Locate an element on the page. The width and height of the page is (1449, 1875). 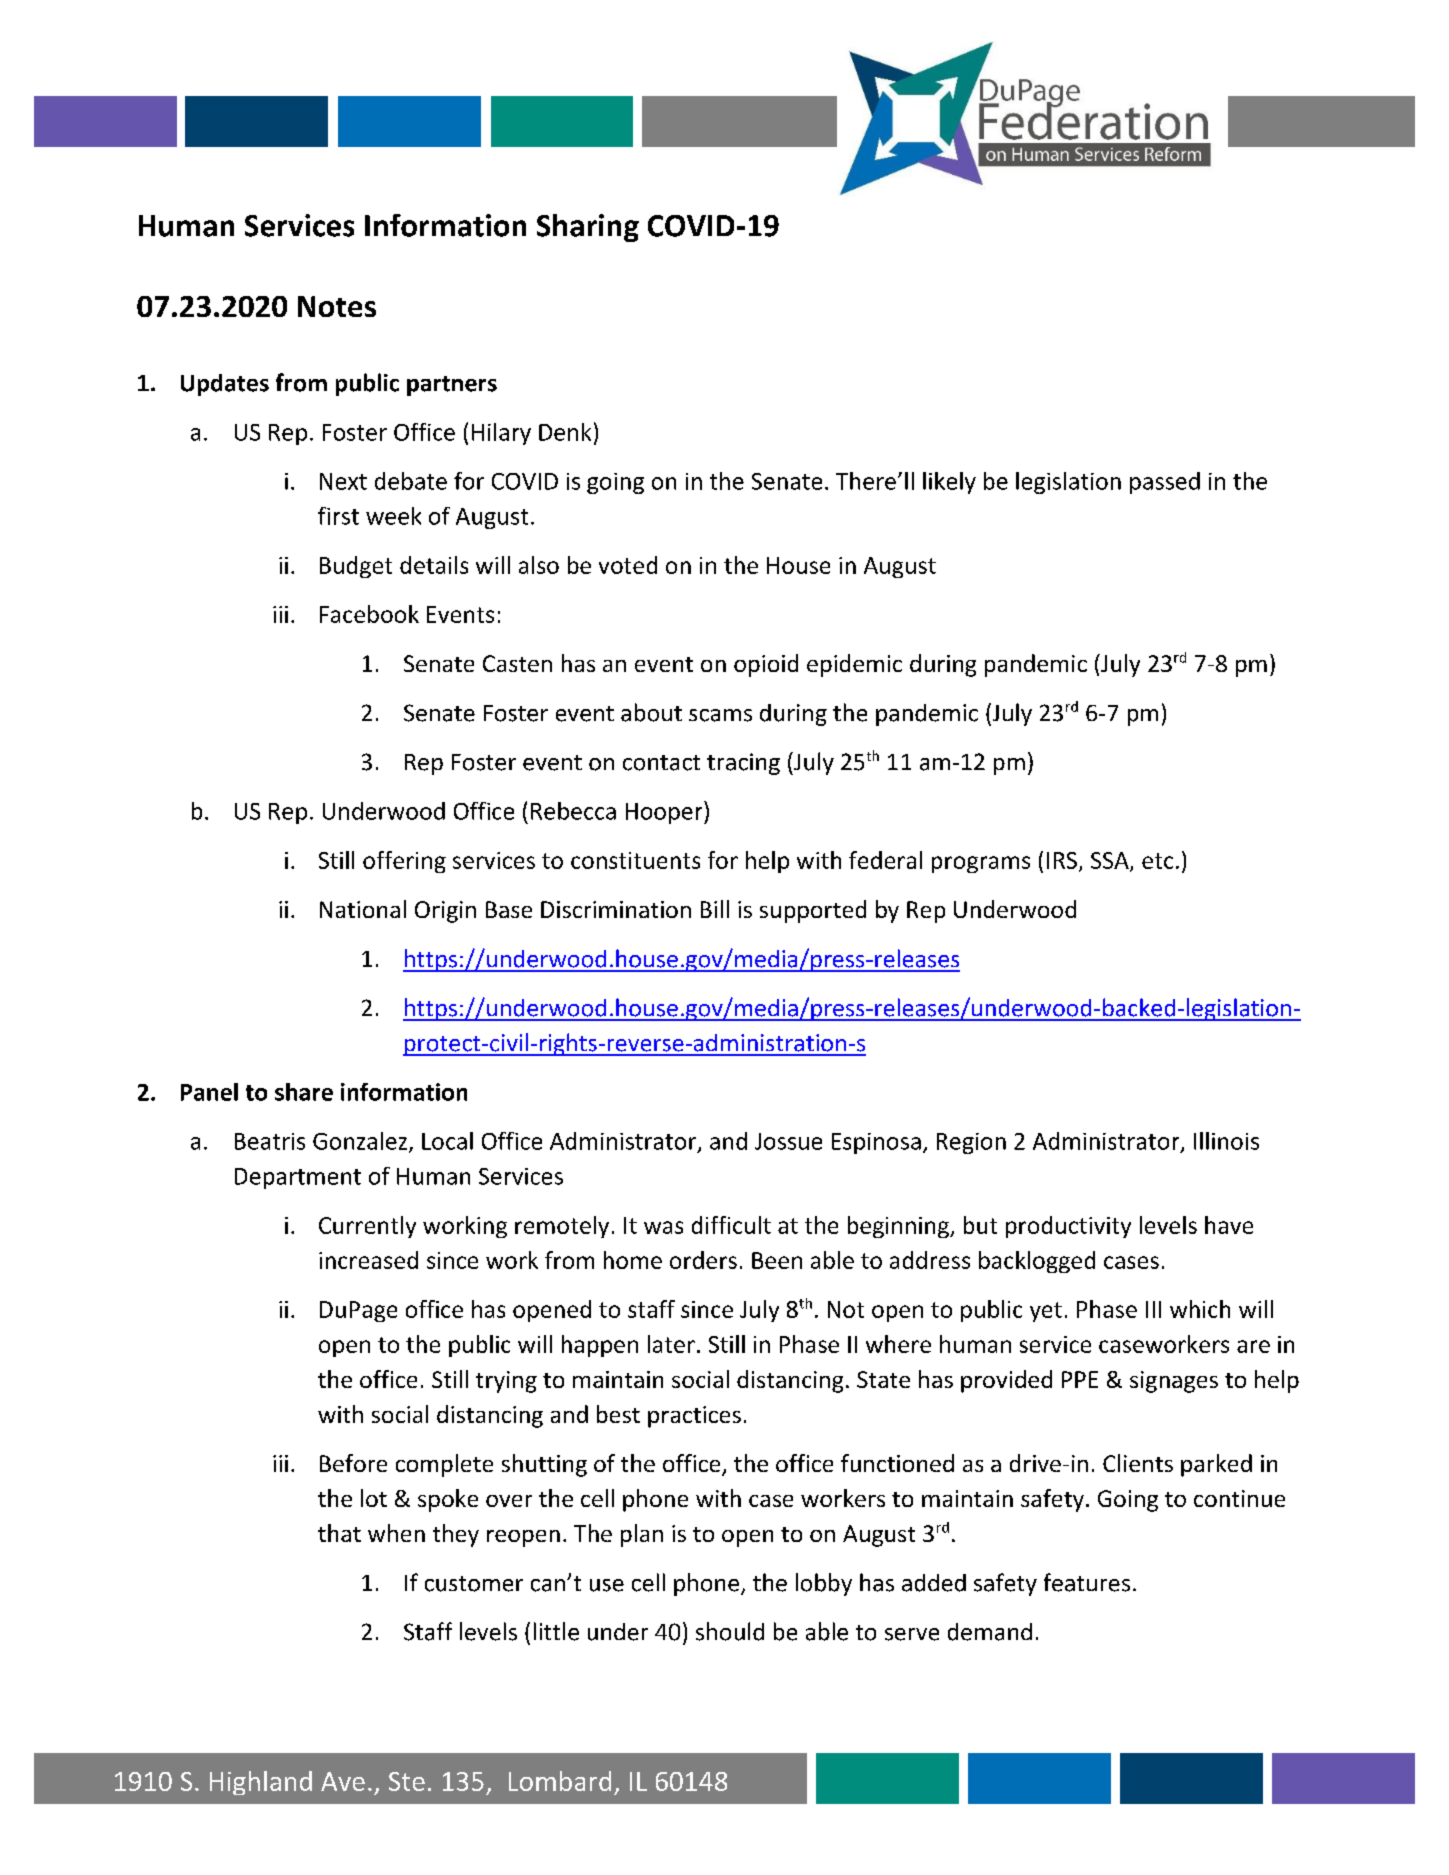
Highland is located at coordinates (261, 1783).
